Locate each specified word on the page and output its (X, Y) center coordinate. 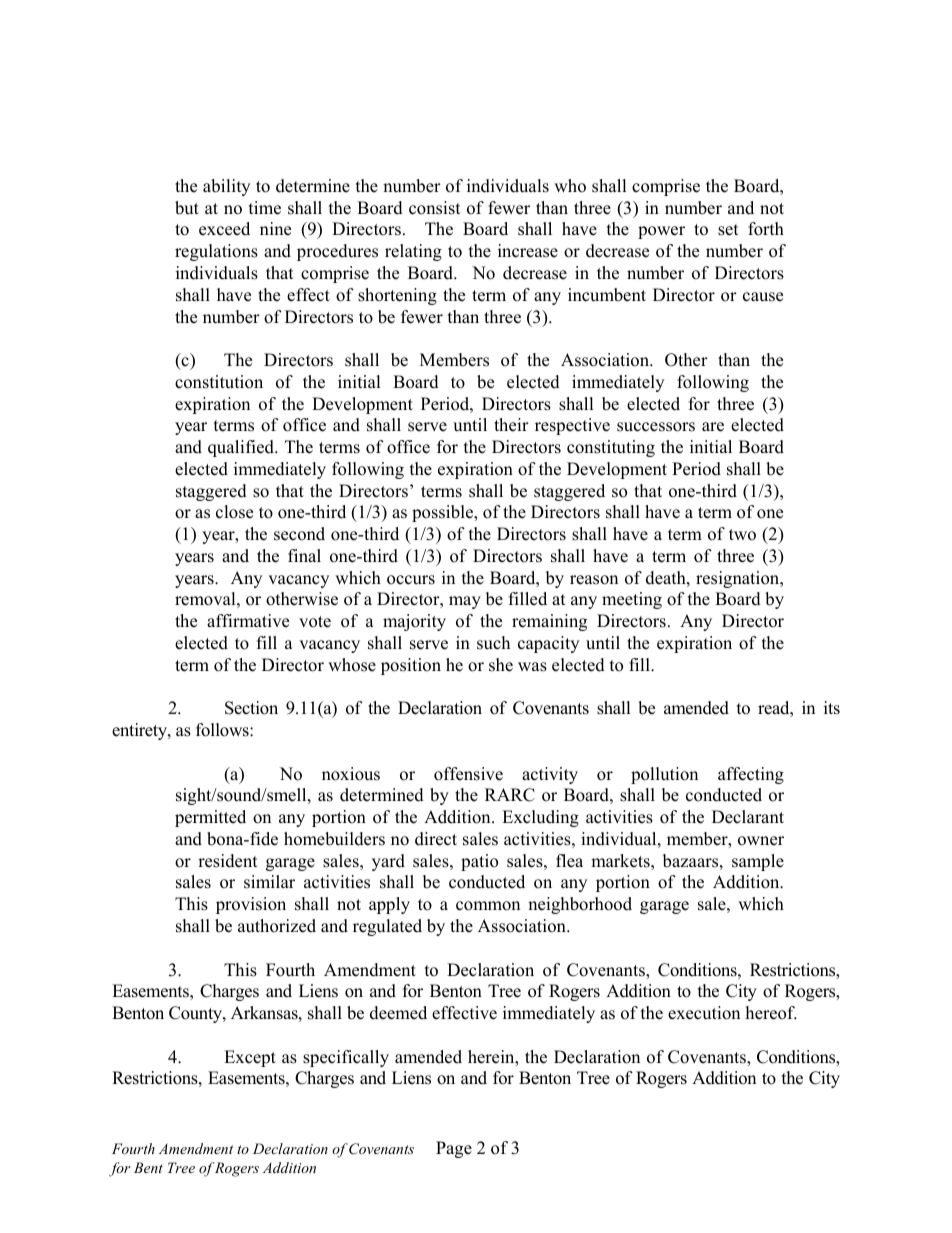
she (501, 665)
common (488, 906)
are (713, 427)
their (511, 425)
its (832, 708)
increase (528, 251)
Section (251, 708)
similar (269, 882)
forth (766, 229)
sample (758, 862)
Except (250, 1058)
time (265, 208)
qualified (242, 448)
